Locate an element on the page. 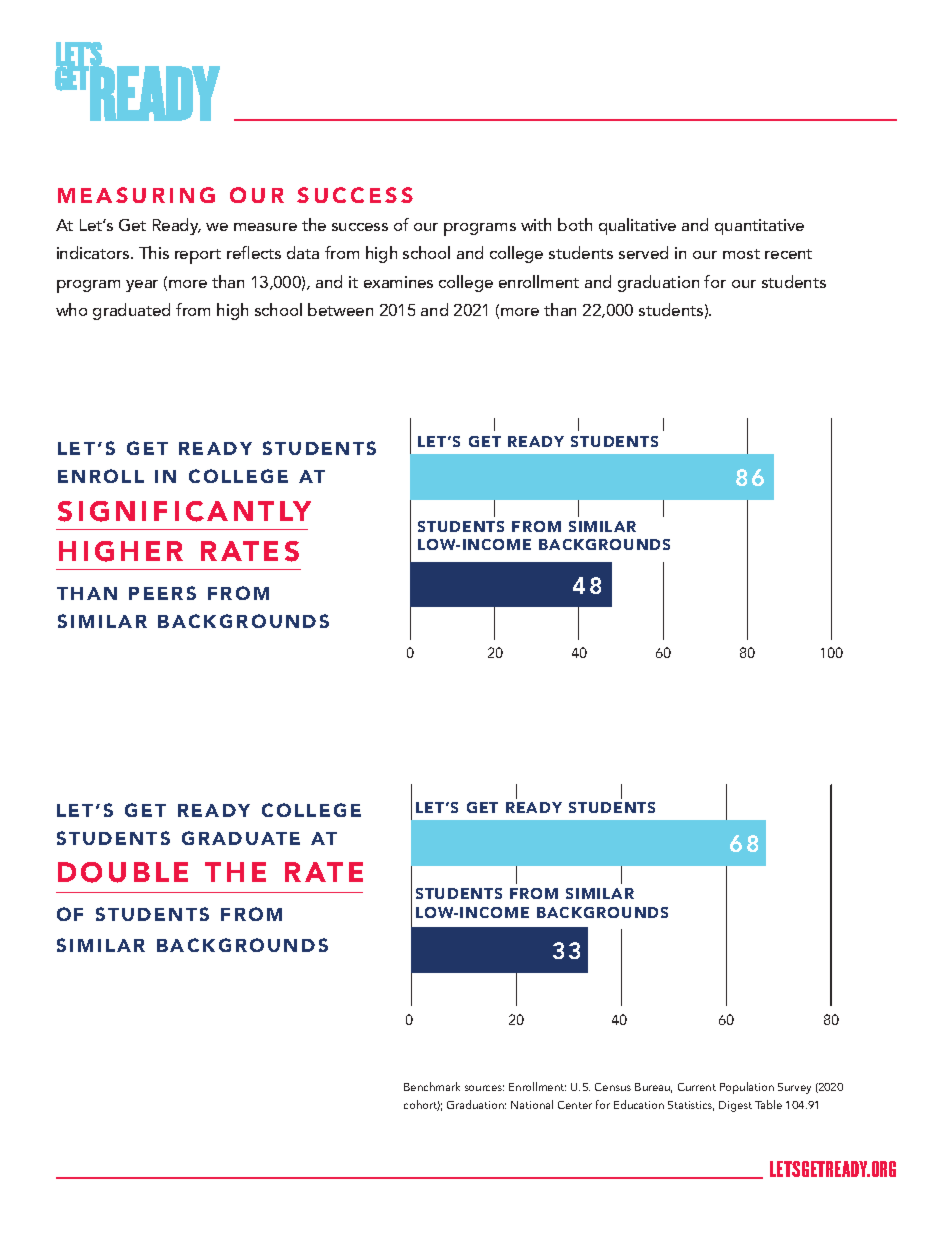 The width and height of the document is (952, 1233). examines is located at coordinates (398, 282).
